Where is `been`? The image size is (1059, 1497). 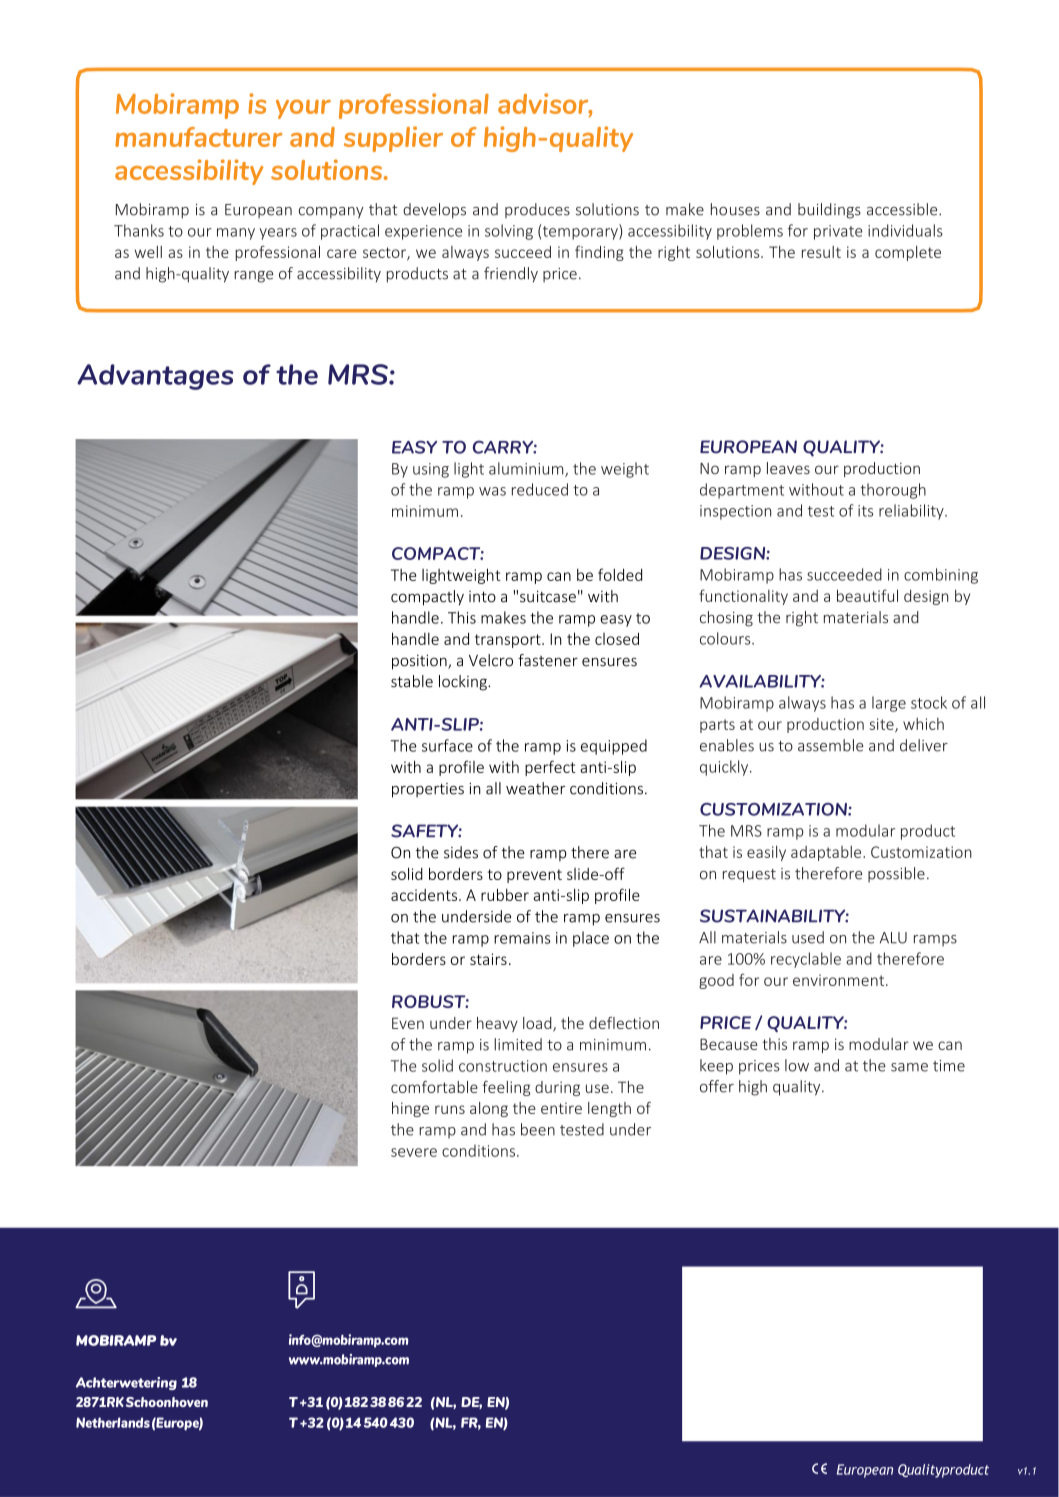
been is located at coordinates (538, 1129).
